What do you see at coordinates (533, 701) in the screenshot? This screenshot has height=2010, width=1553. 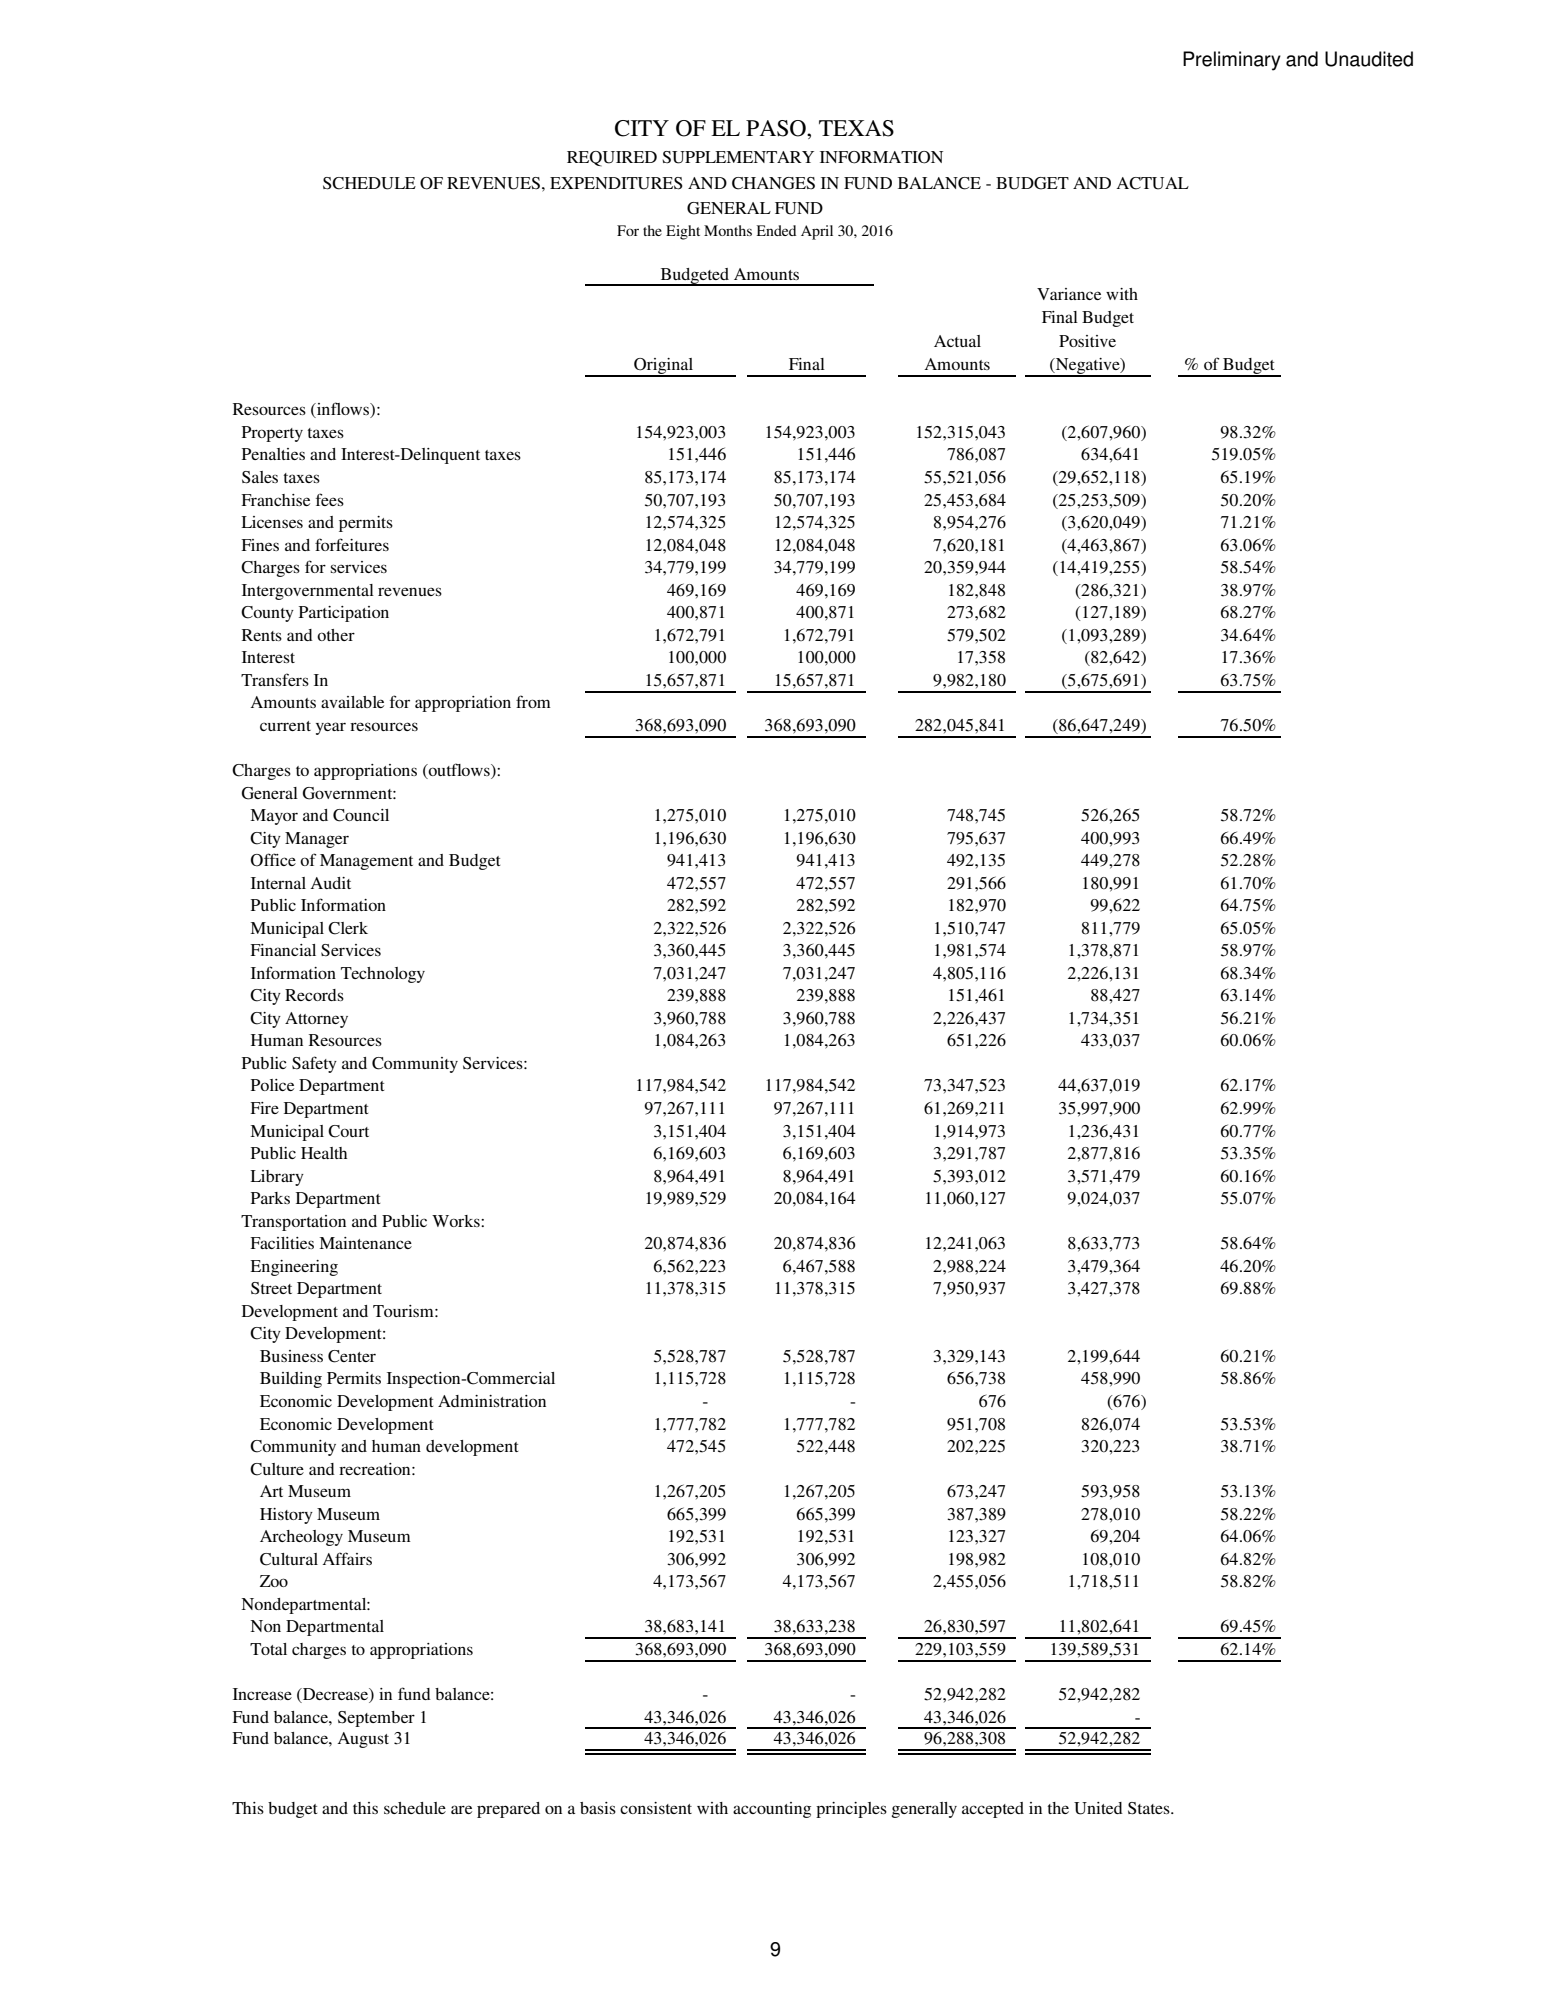 I see `from` at bounding box center [533, 701].
